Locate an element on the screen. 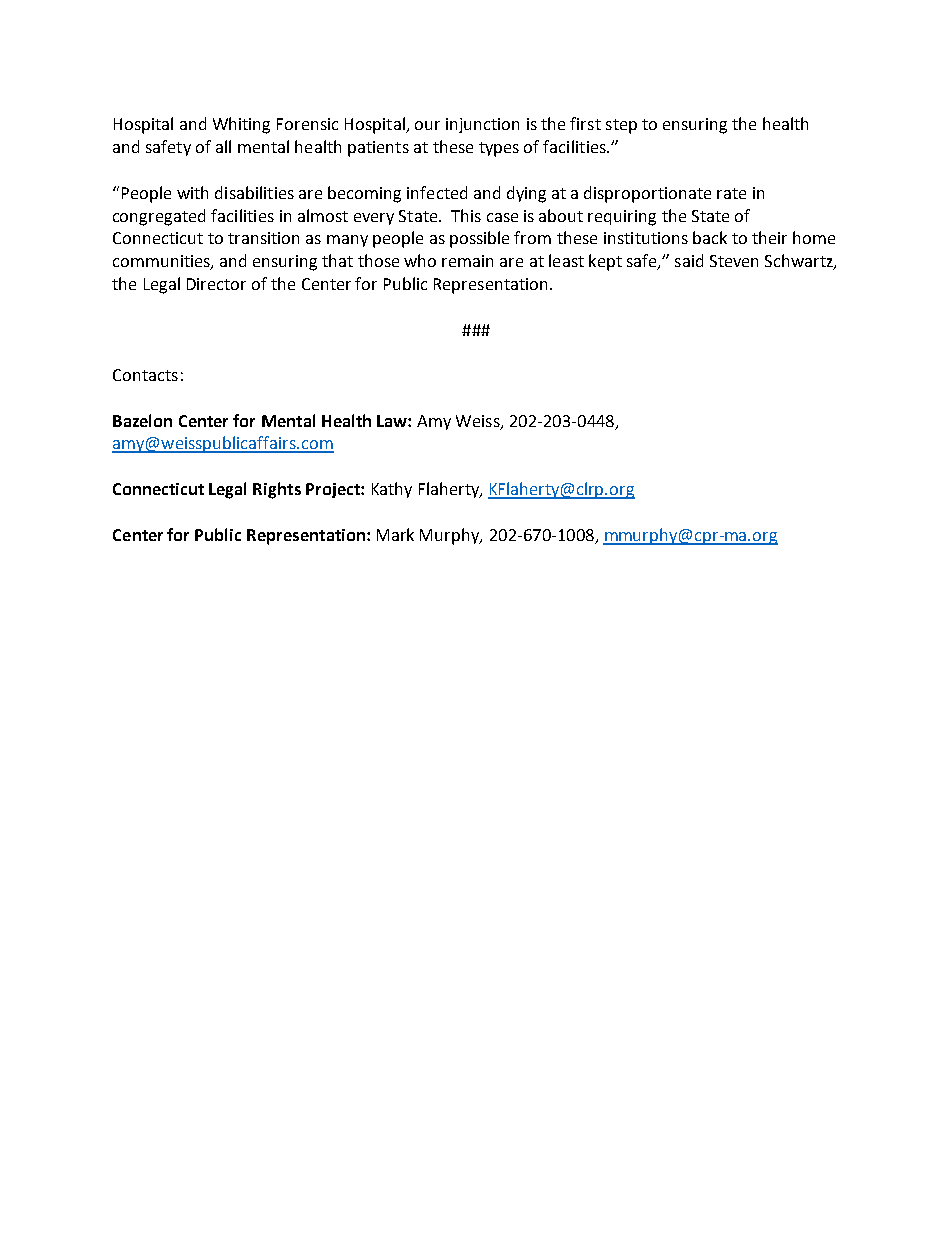  remain is located at coordinates (467, 261).
